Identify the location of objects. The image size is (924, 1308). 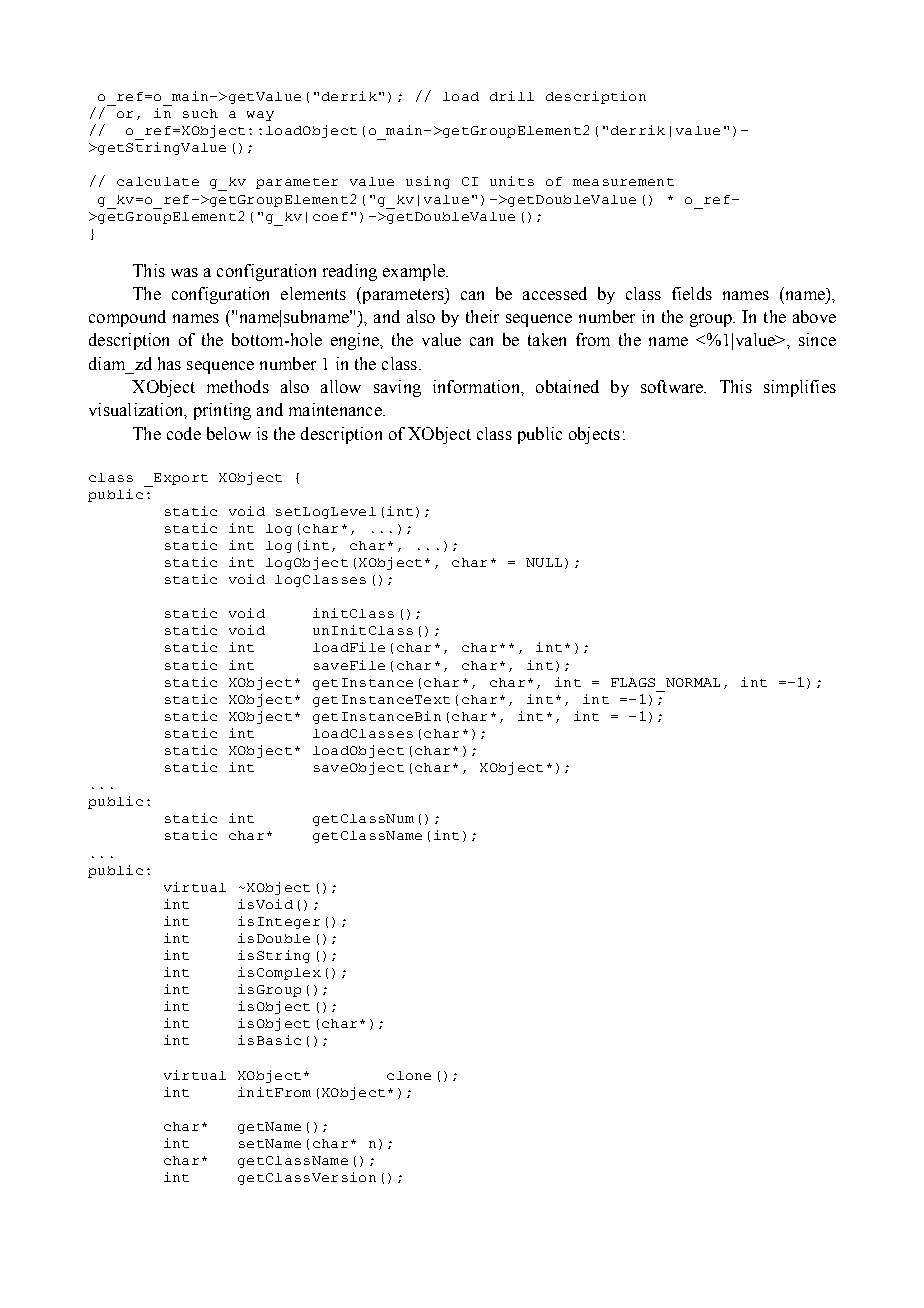
(594, 435).
